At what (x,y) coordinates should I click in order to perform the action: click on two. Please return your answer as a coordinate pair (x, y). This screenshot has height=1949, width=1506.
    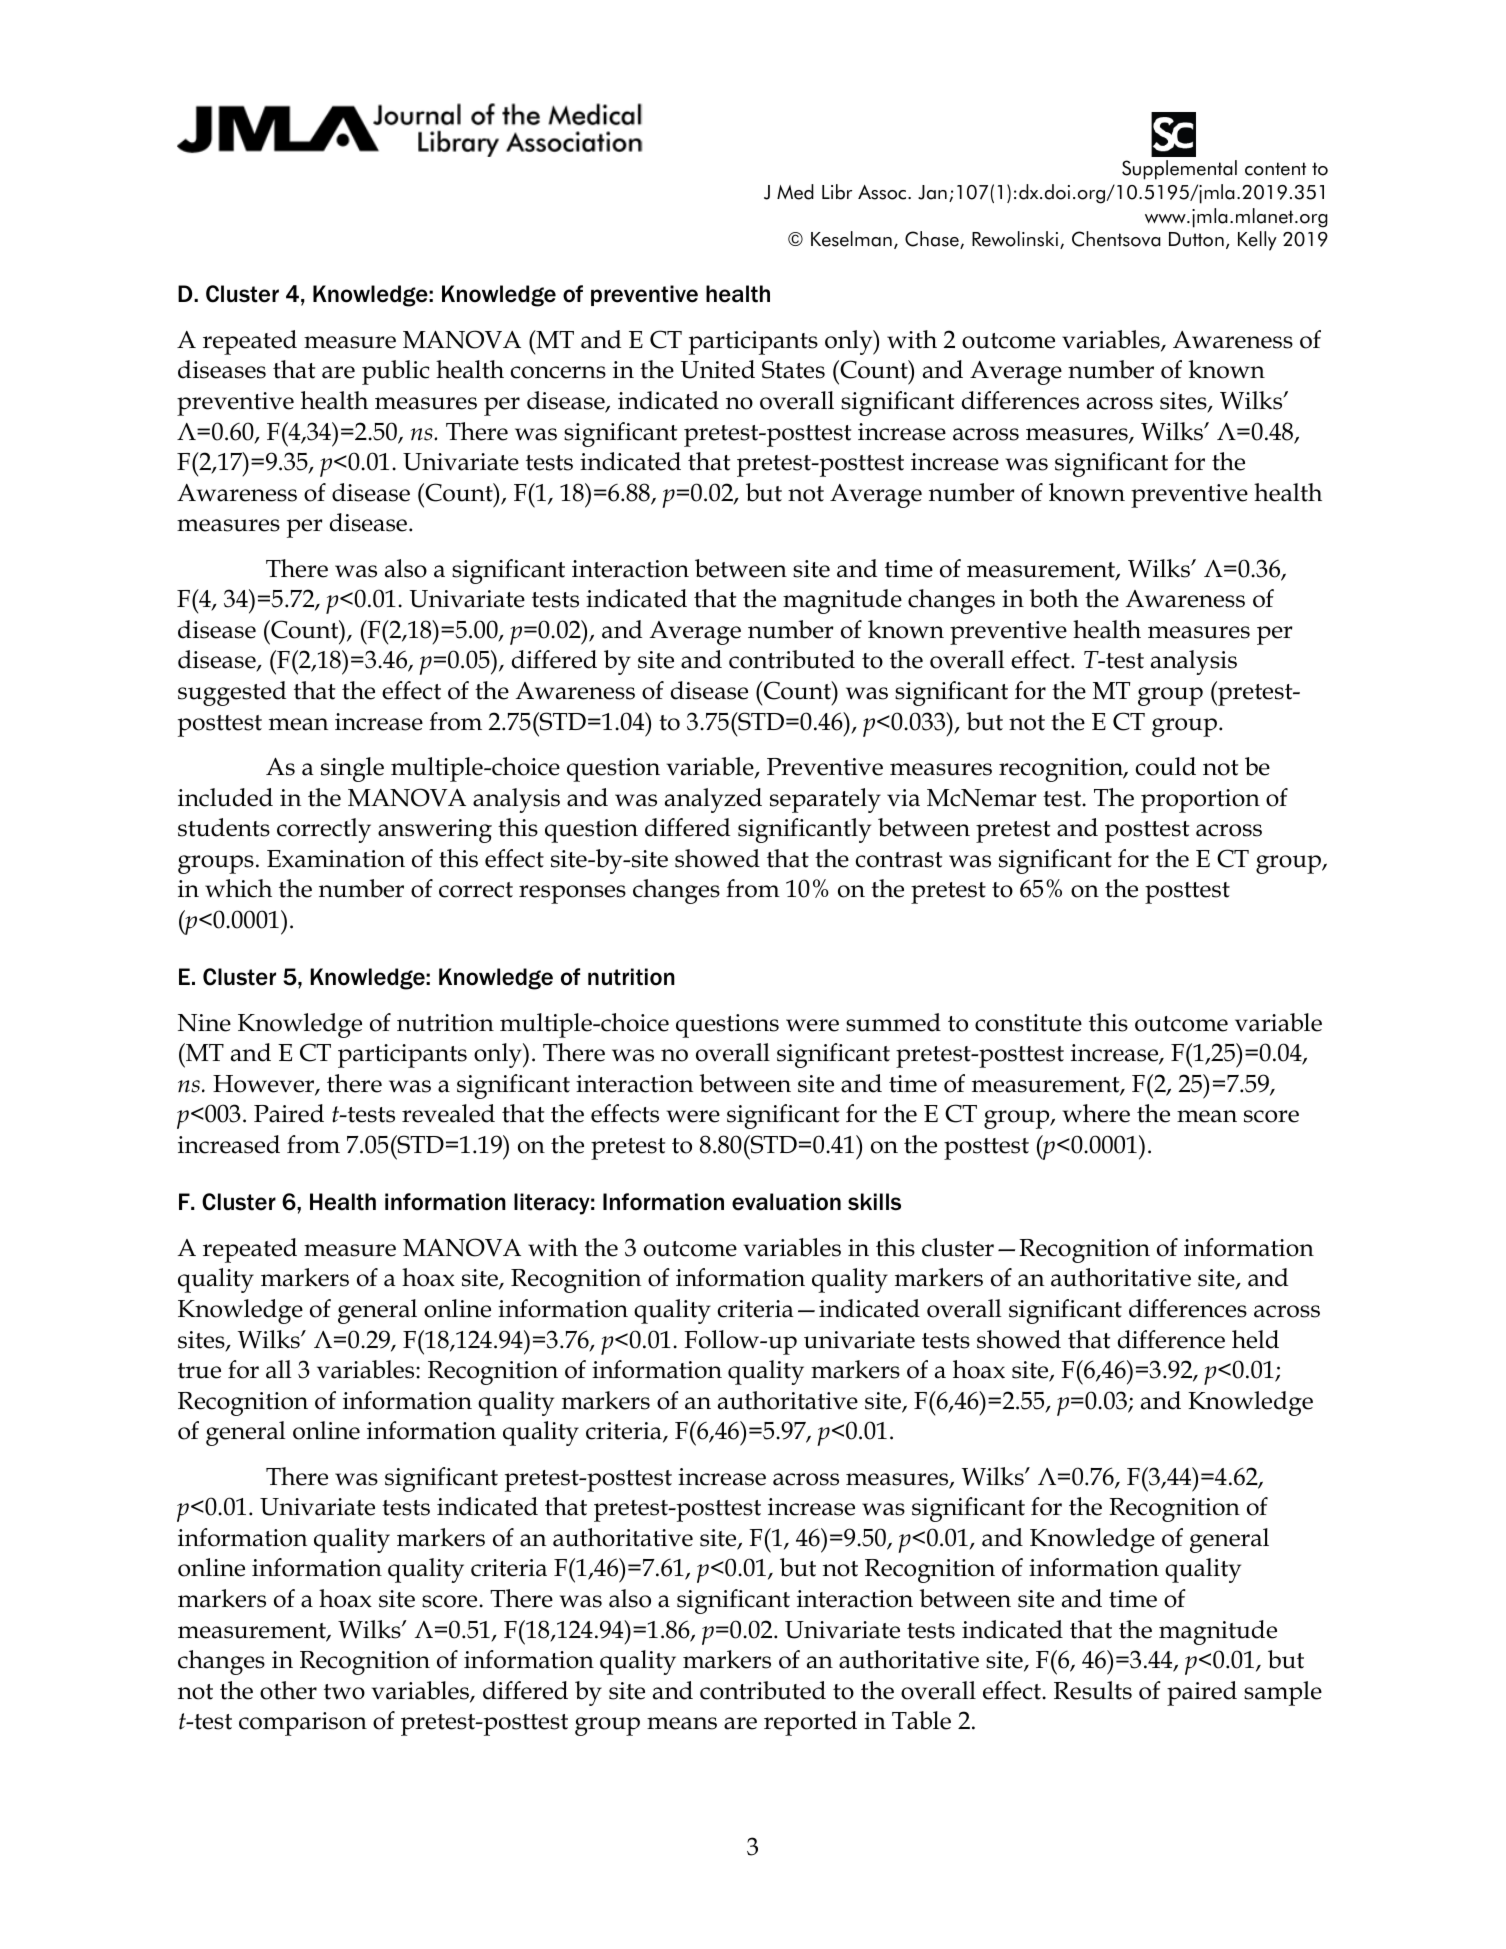
    Looking at the image, I should click on (344, 1692).
